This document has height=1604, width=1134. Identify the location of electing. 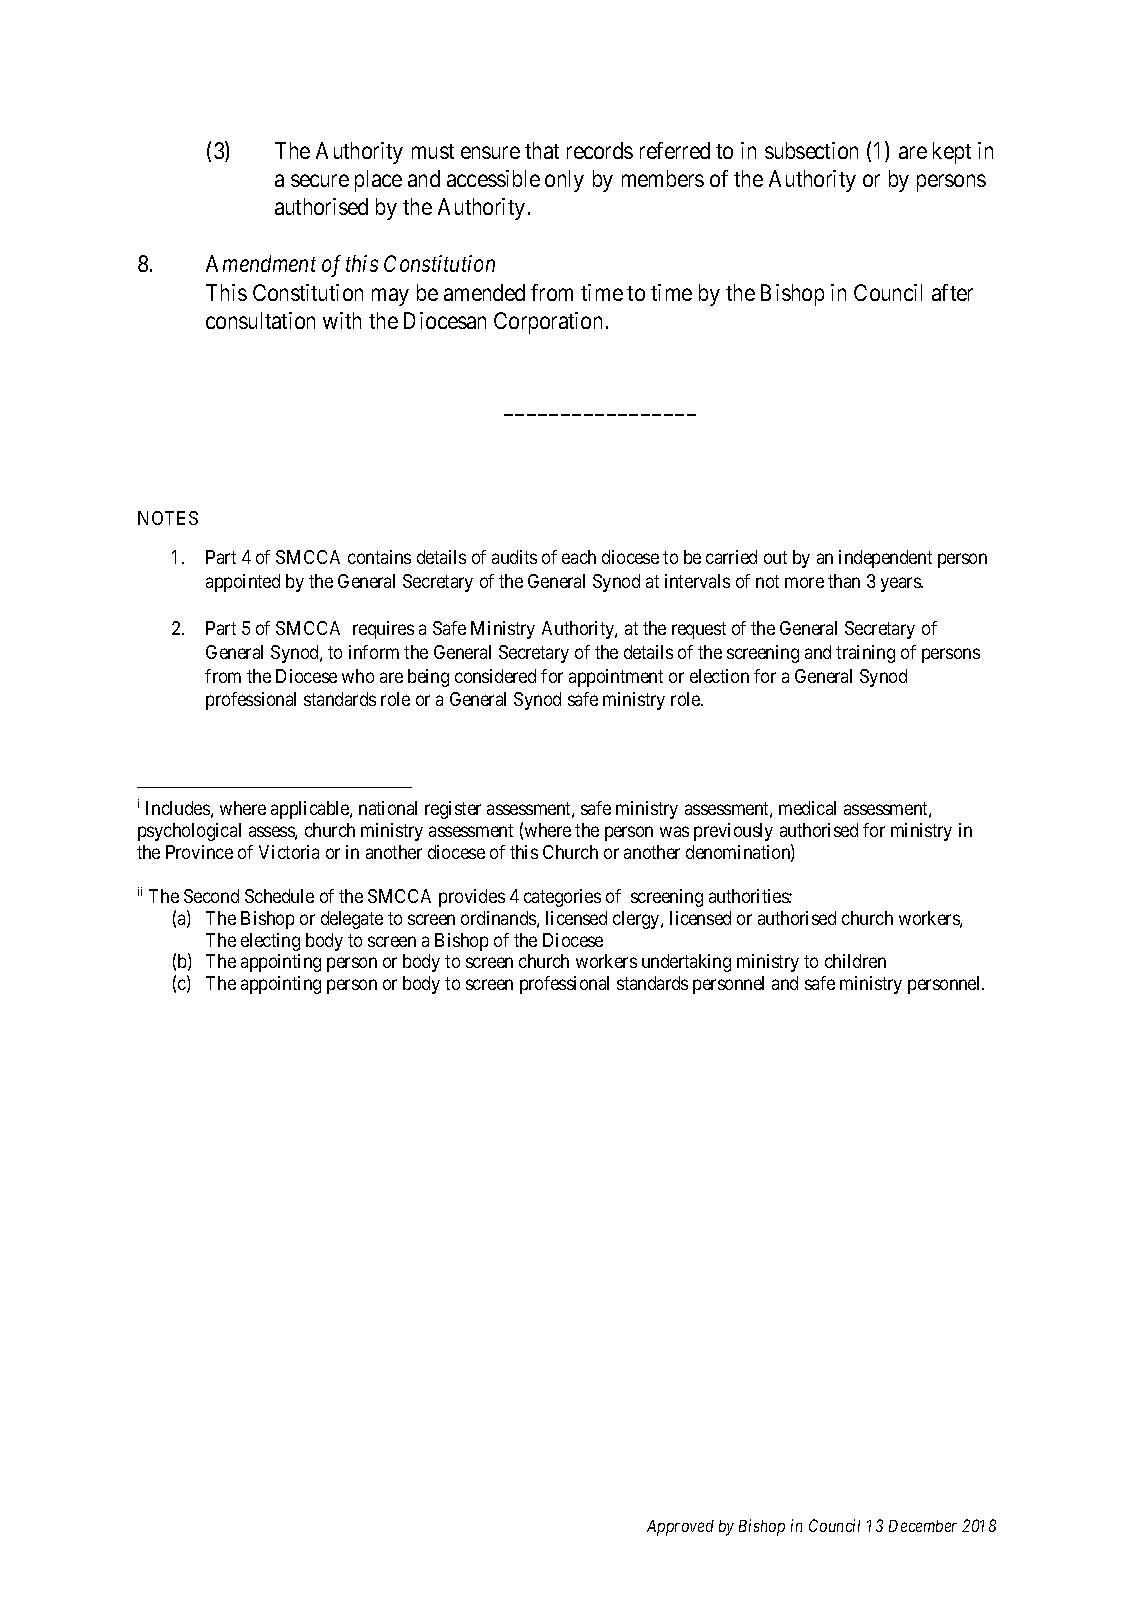
(270, 942).
